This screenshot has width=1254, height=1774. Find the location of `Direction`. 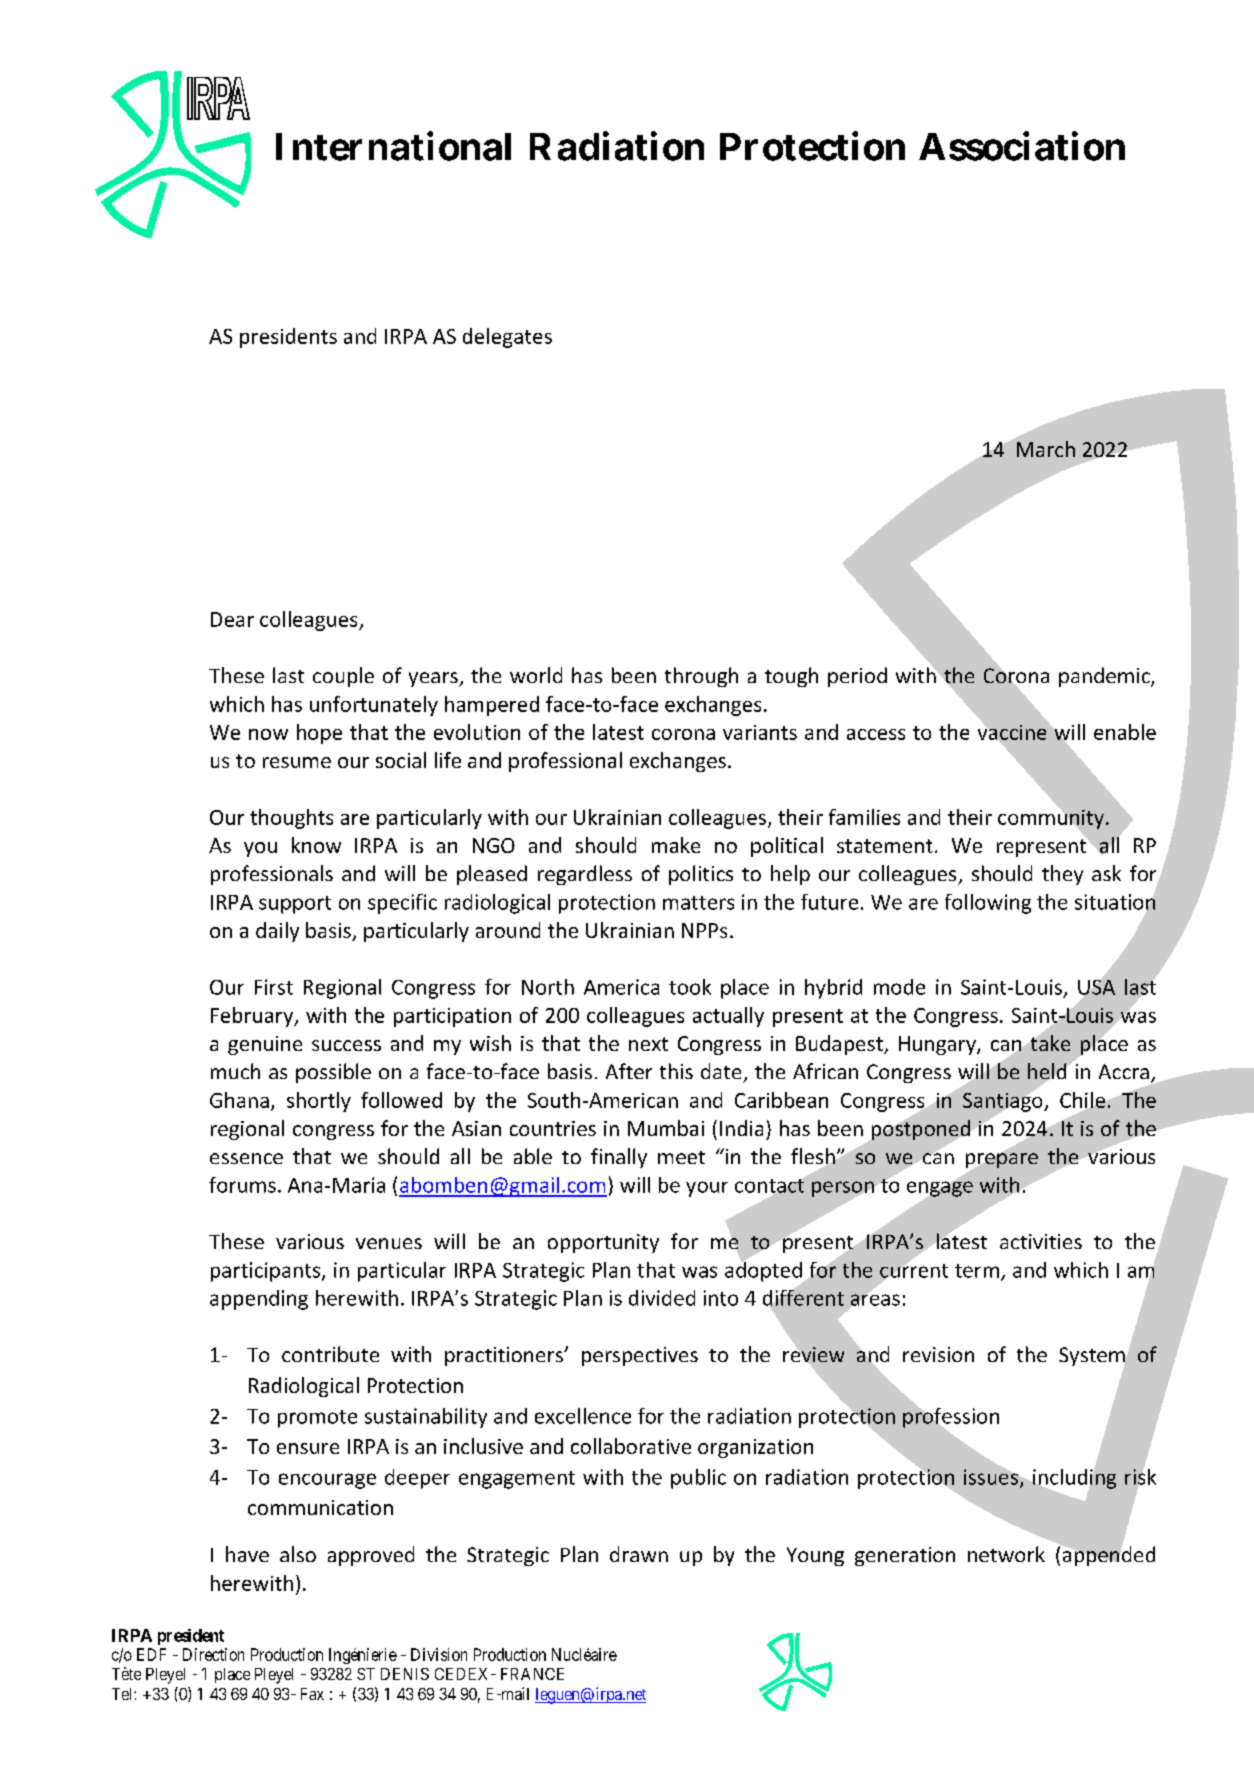

Direction is located at coordinates (213, 1654).
